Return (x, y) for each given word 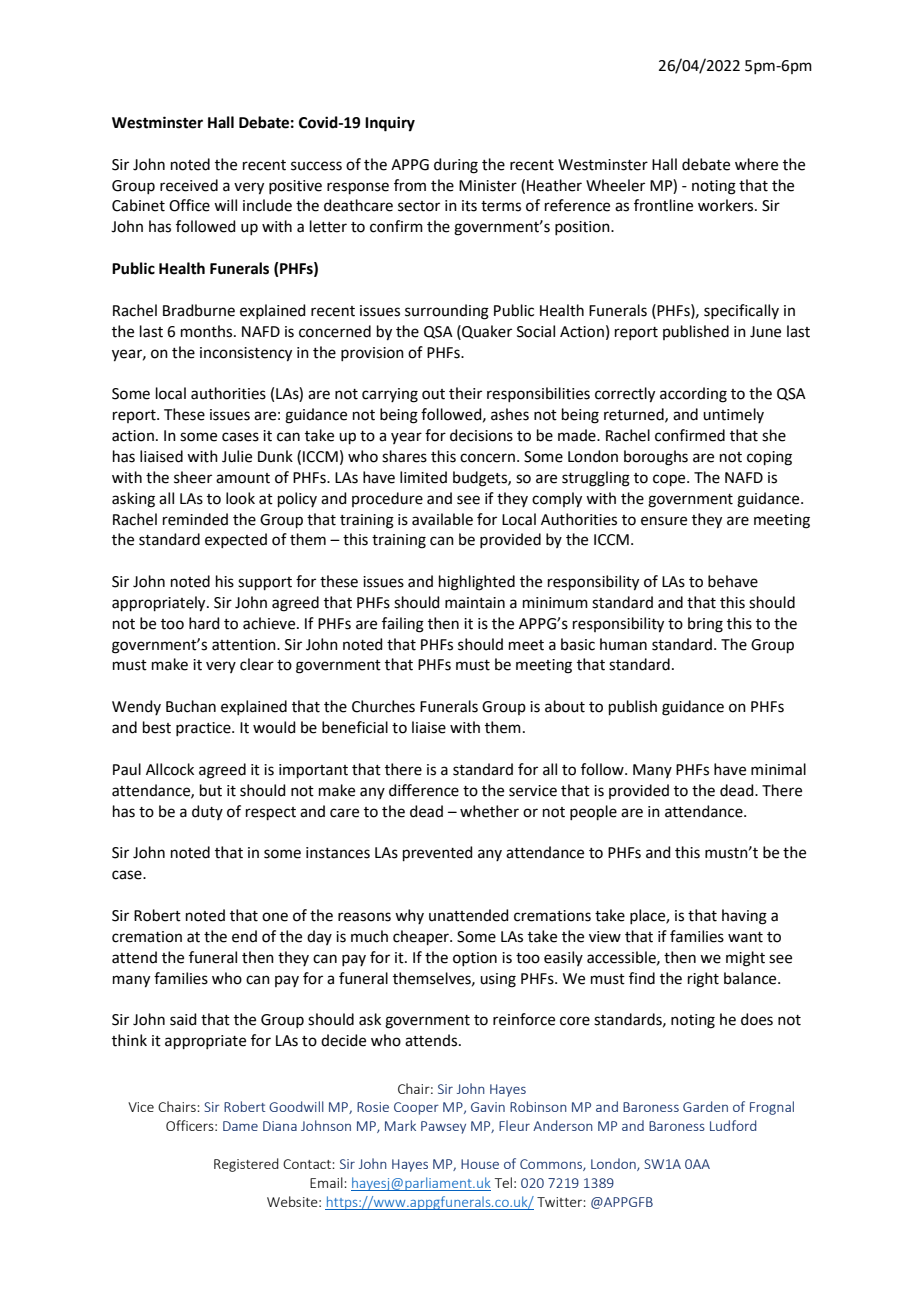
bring (705, 625)
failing (403, 625)
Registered (246, 1165)
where (756, 164)
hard (204, 623)
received (189, 185)
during (456, 166)
